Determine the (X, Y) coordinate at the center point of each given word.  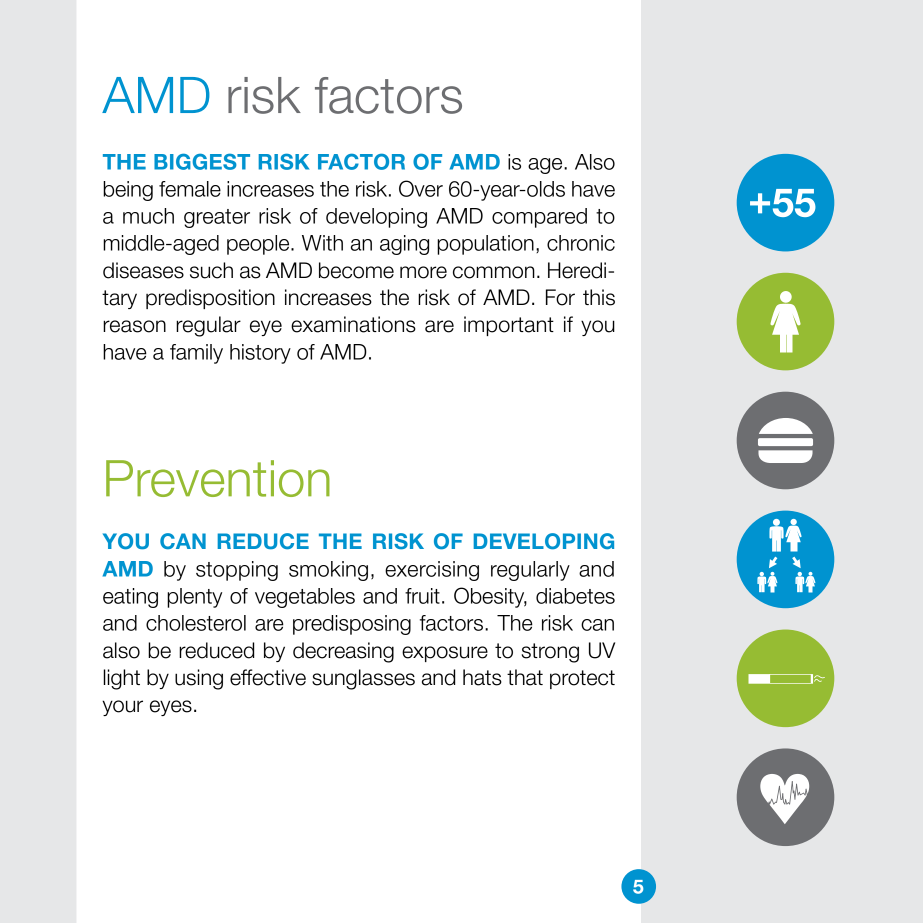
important (509, 326)
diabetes (575, 596)
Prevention (218, 478)
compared (539, 218)
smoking (328, 571)
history (260, 354)
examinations (353, 324)
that (525, 677)
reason (134, 326)
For (560, 297)
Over (421, 188)
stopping (237, 571)
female (190, 189)
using (199, 679)
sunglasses (363, 679)
